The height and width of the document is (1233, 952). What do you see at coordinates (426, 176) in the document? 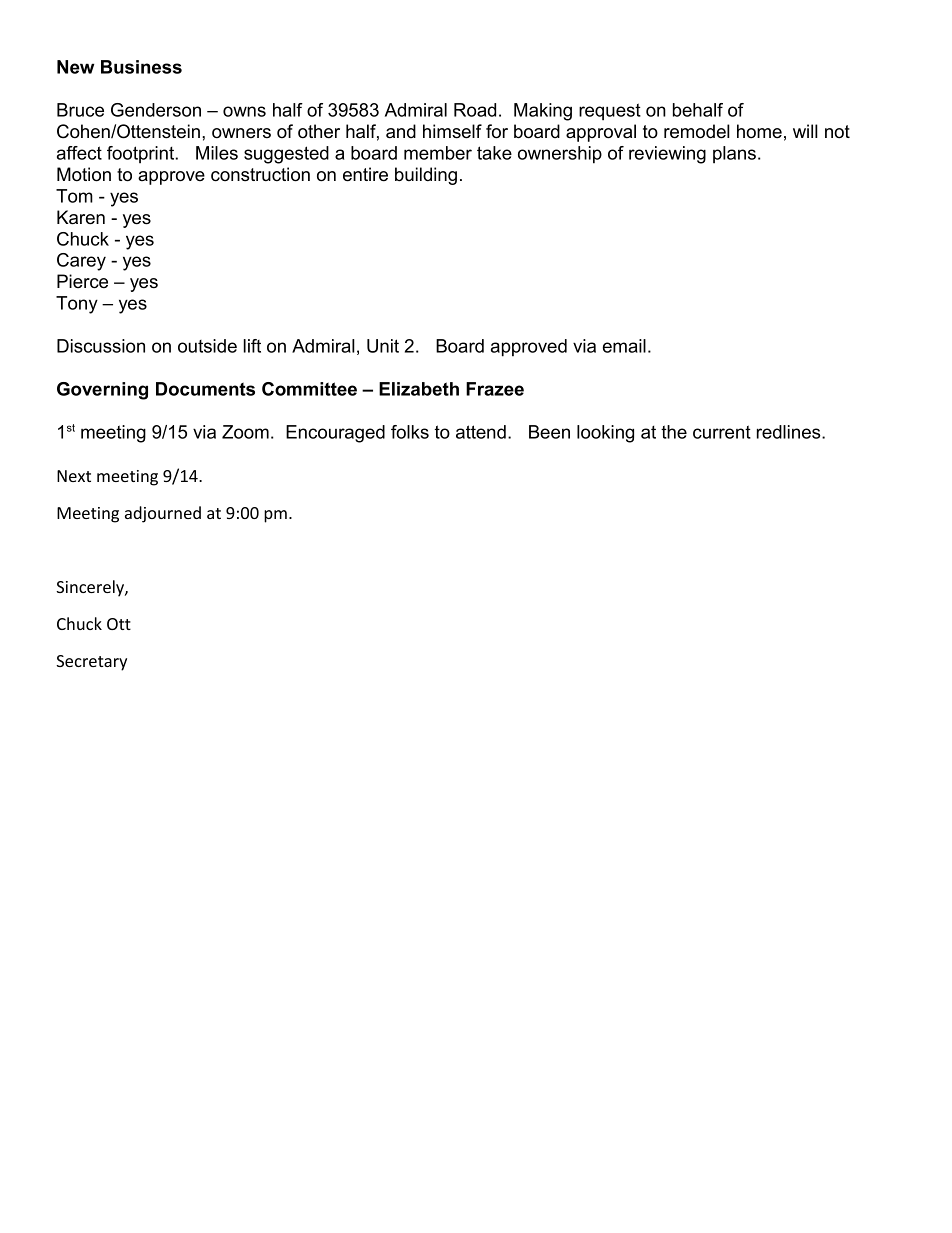
I see `building` at bounding box center [426, 176].
